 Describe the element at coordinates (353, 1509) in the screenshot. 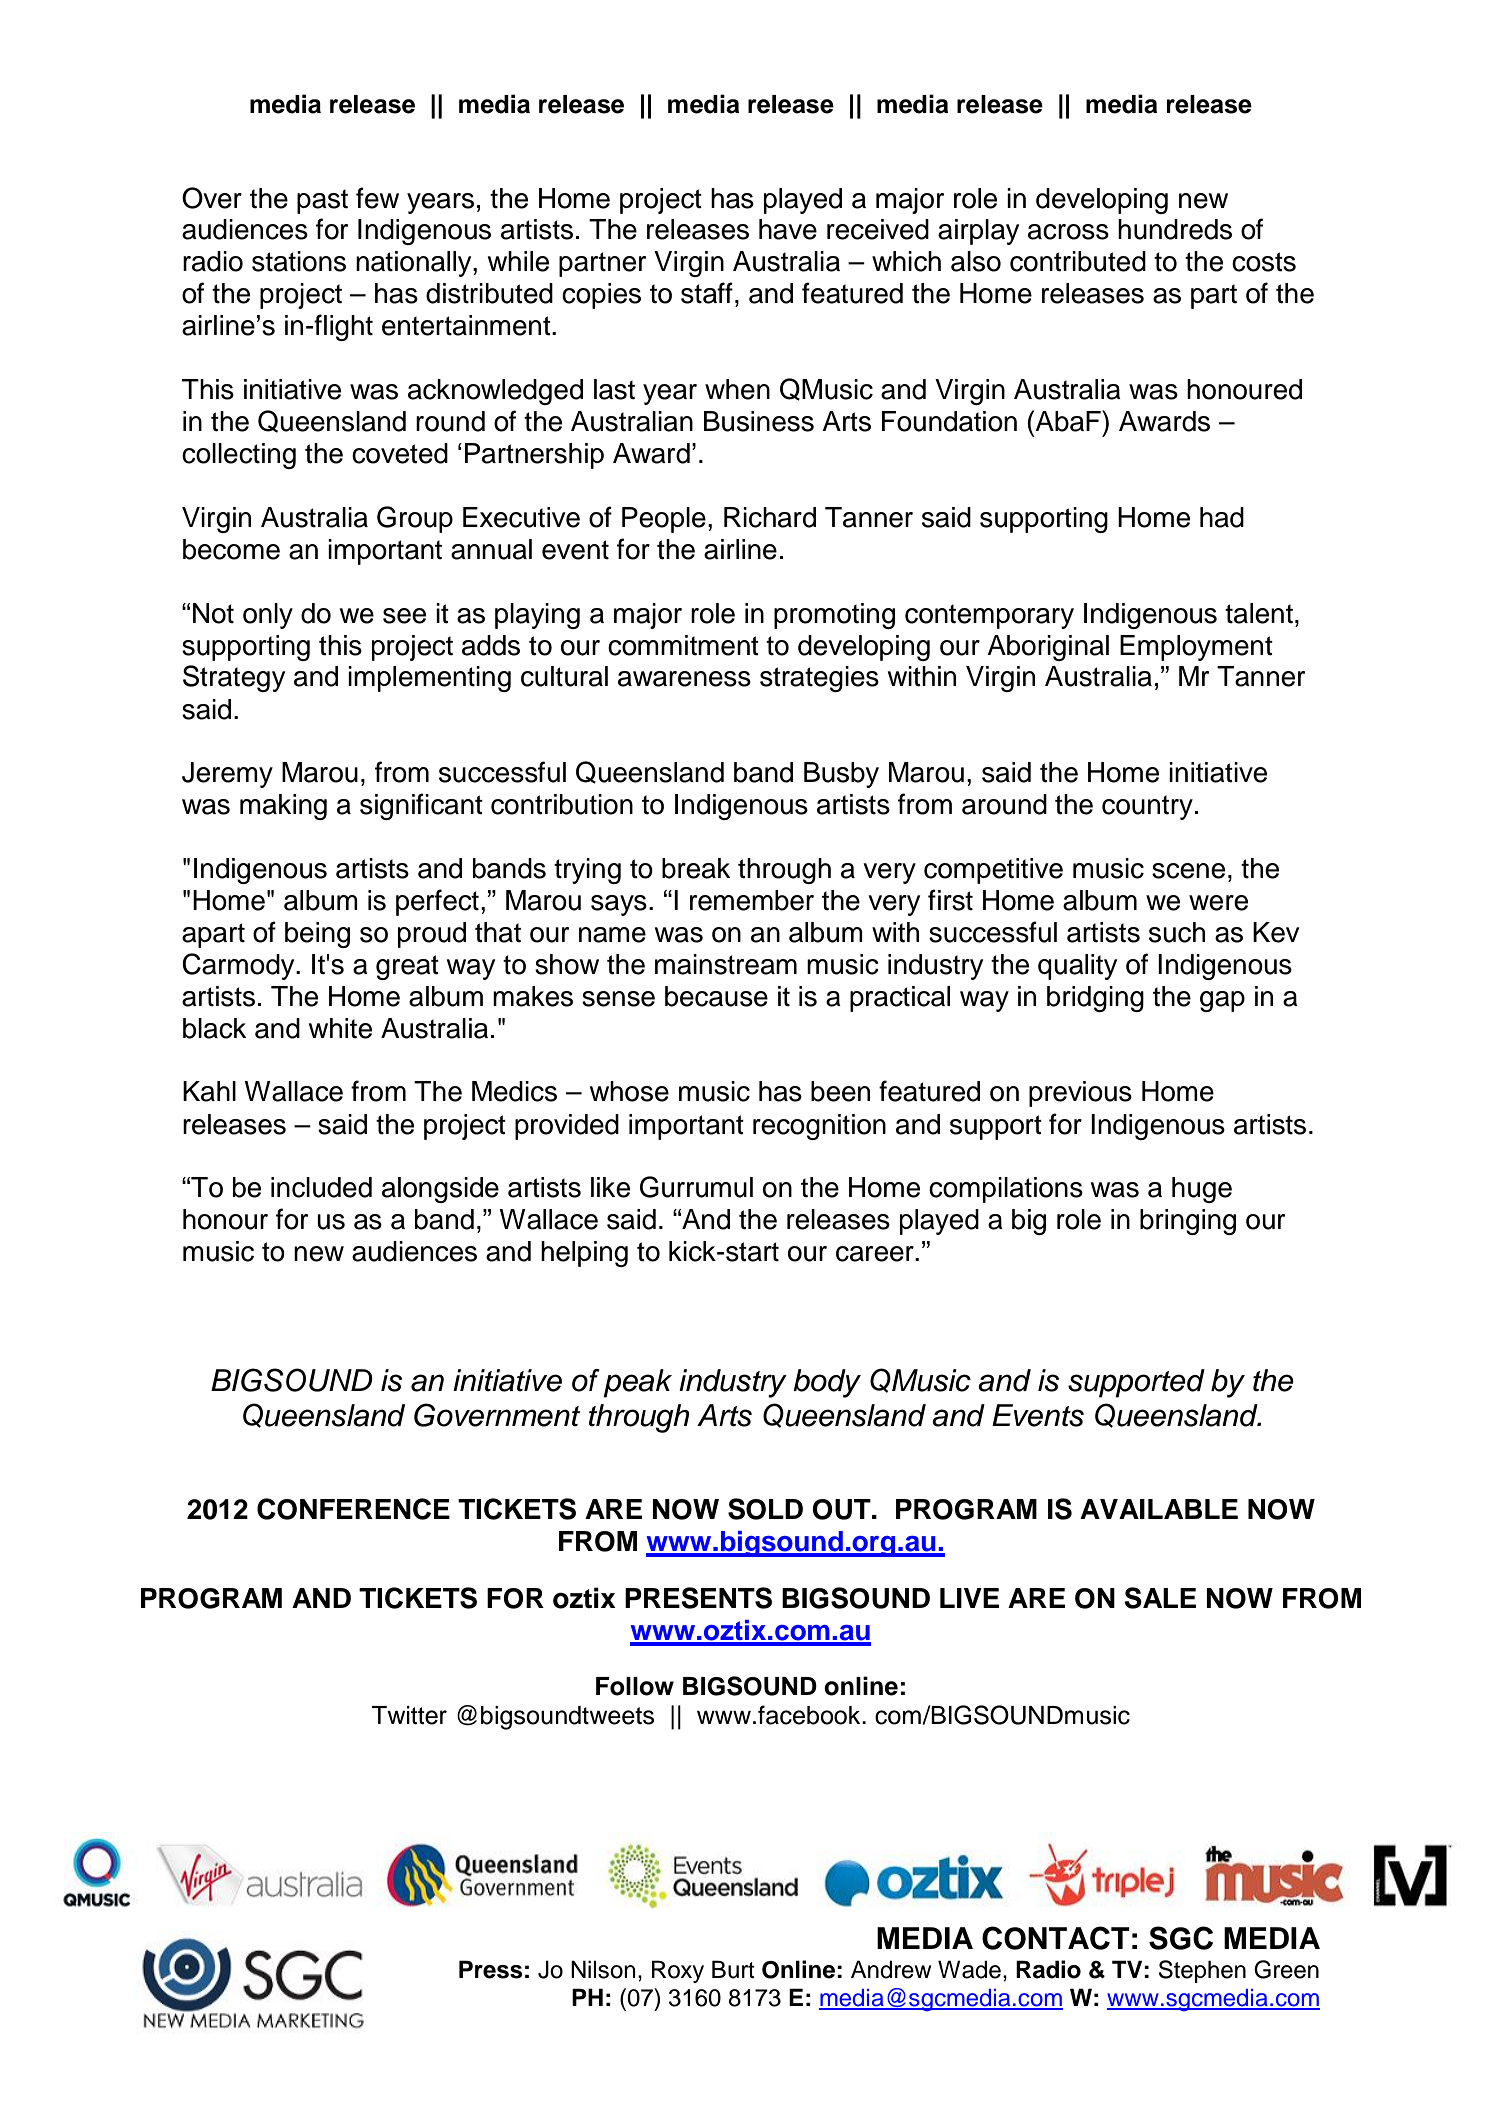

I see `CONFERENCE` at that location.
